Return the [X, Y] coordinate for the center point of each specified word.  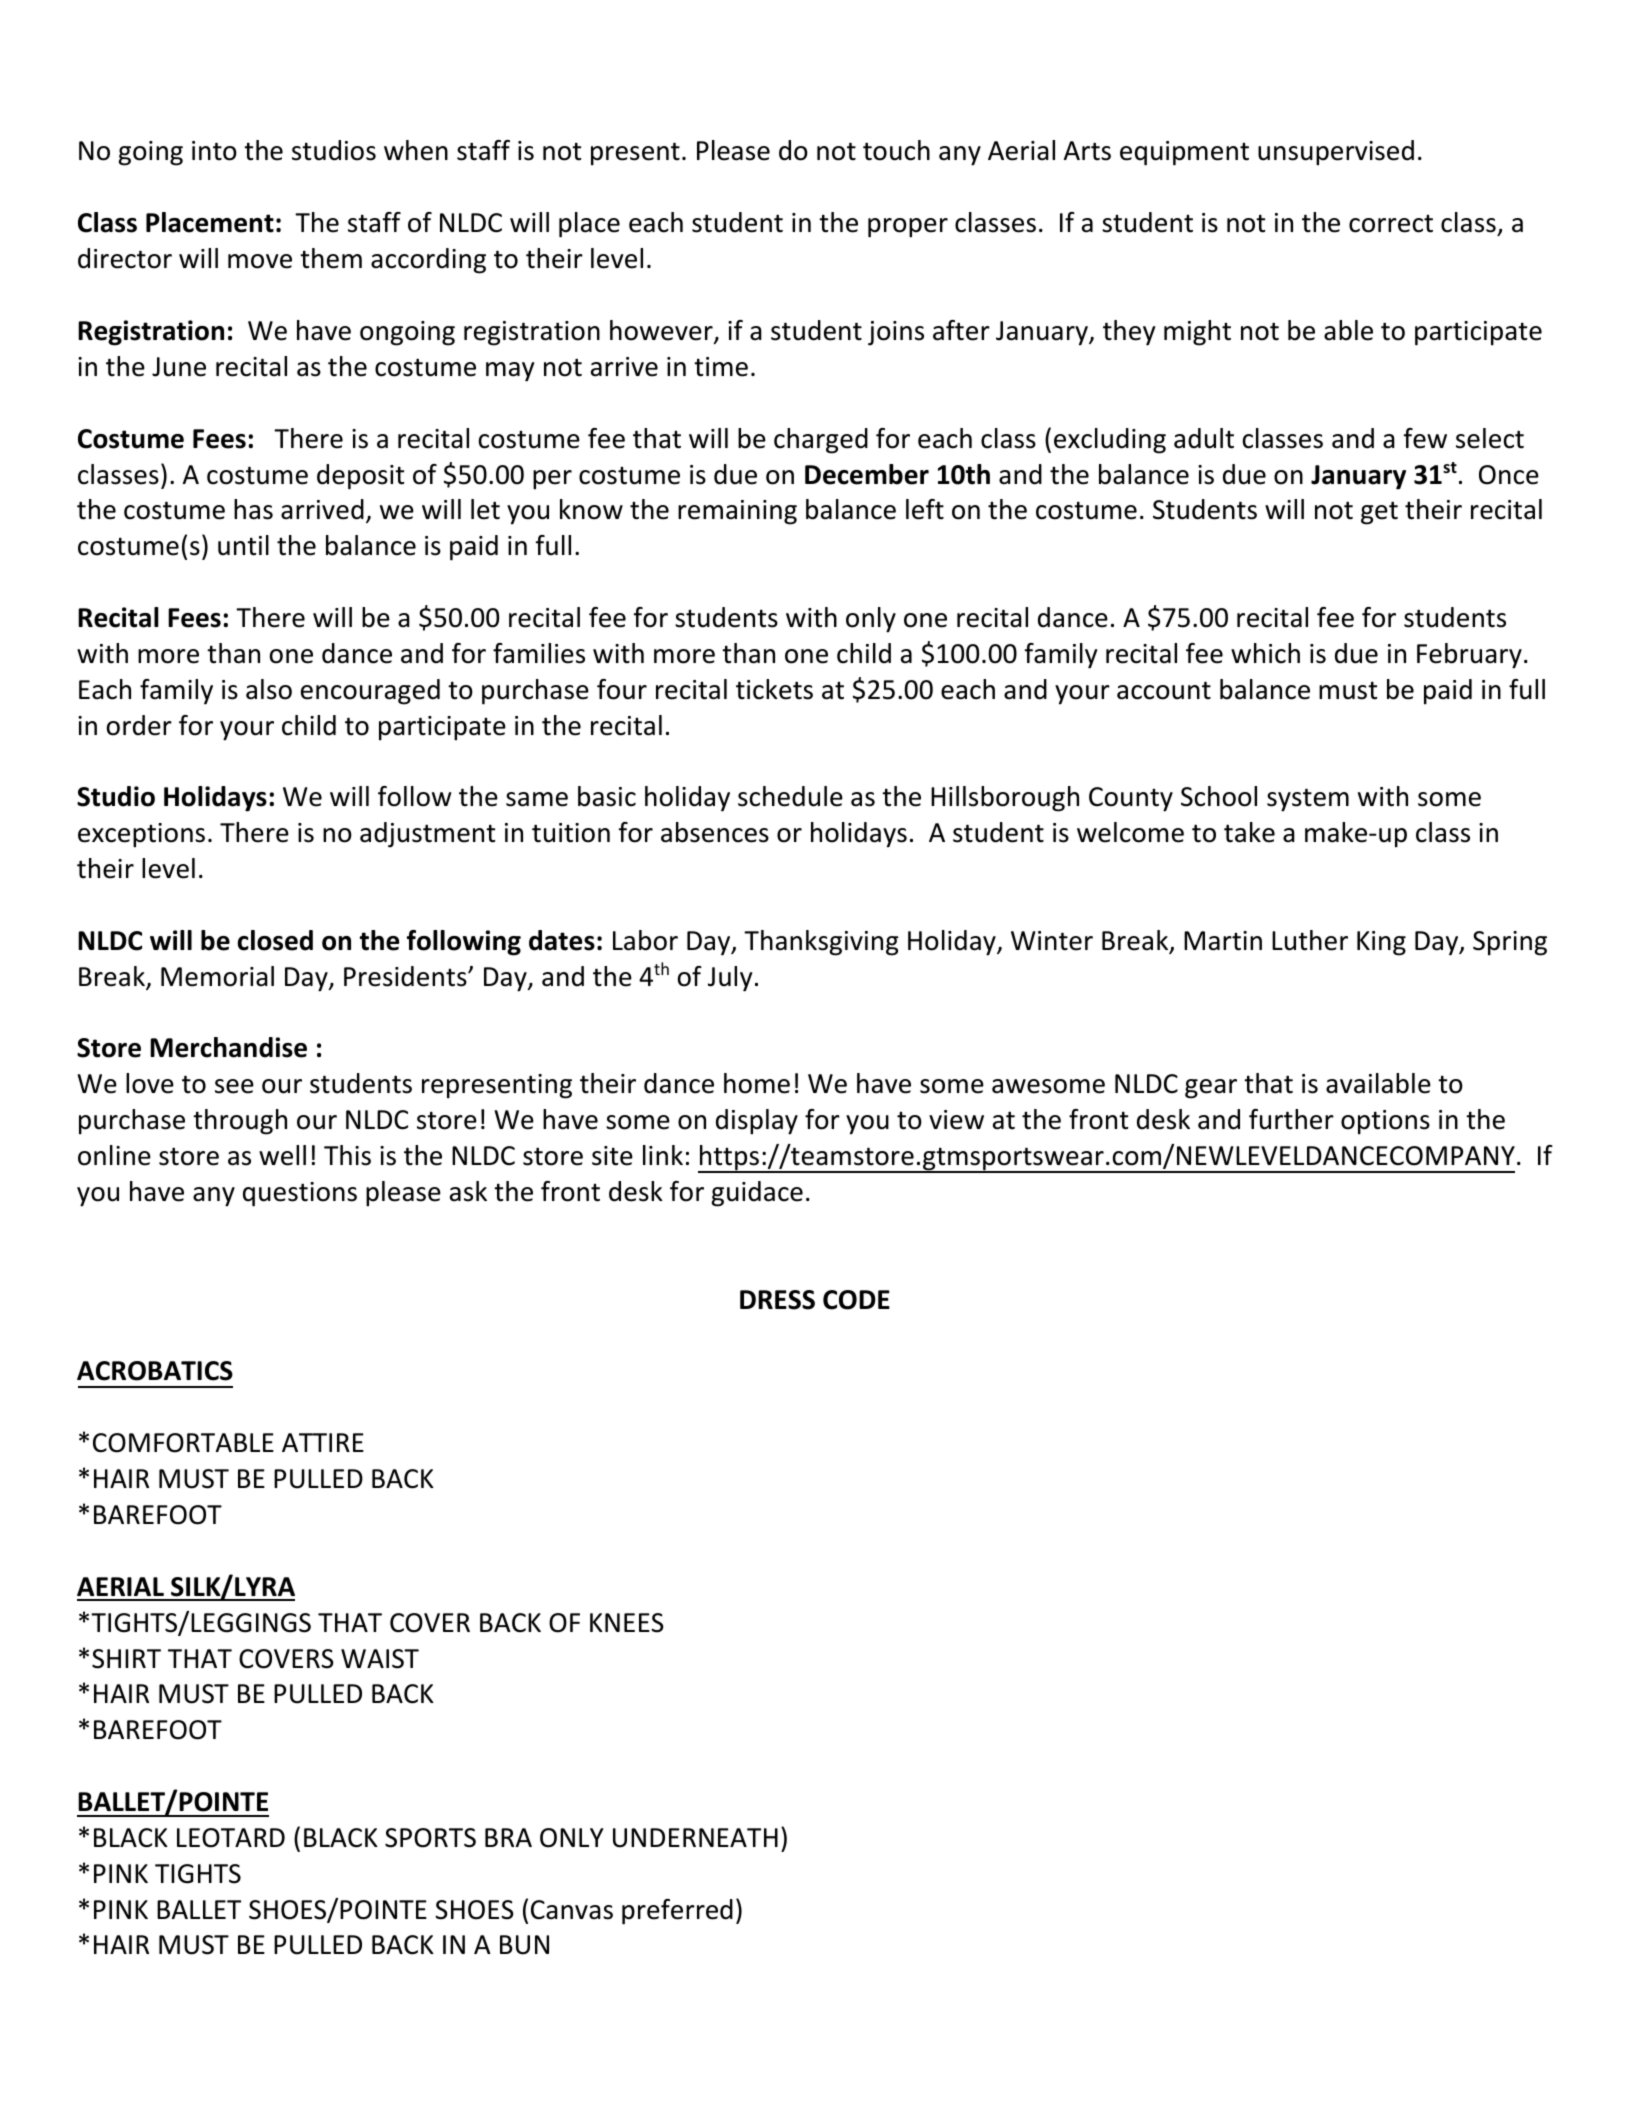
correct [1391, 223]
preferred [677, 1912]
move [260, 261]
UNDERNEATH [695, 1838]
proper [908, 228]
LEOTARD [231, 1838]
